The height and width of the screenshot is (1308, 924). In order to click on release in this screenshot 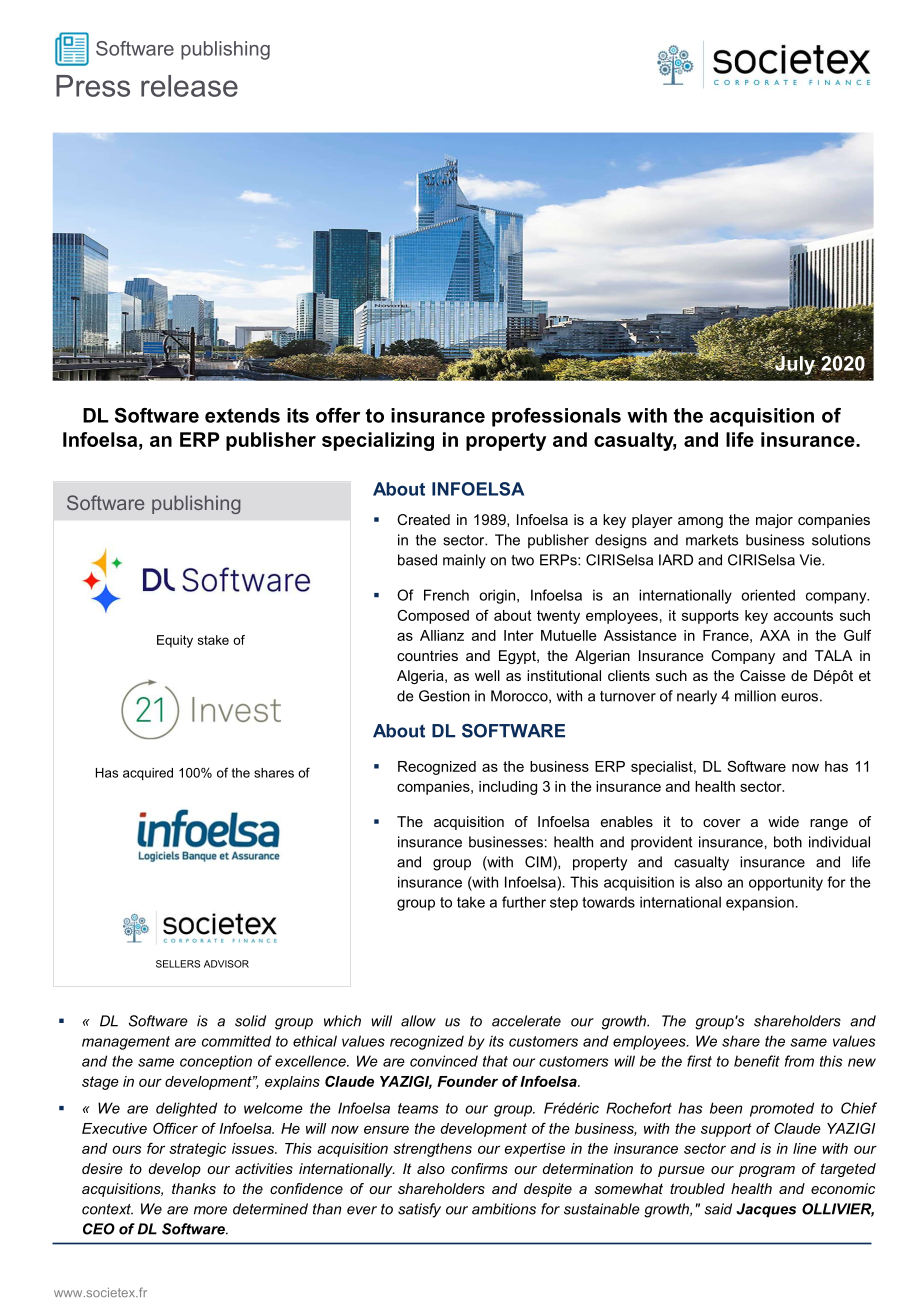, I will do `click(189, 86)`.
